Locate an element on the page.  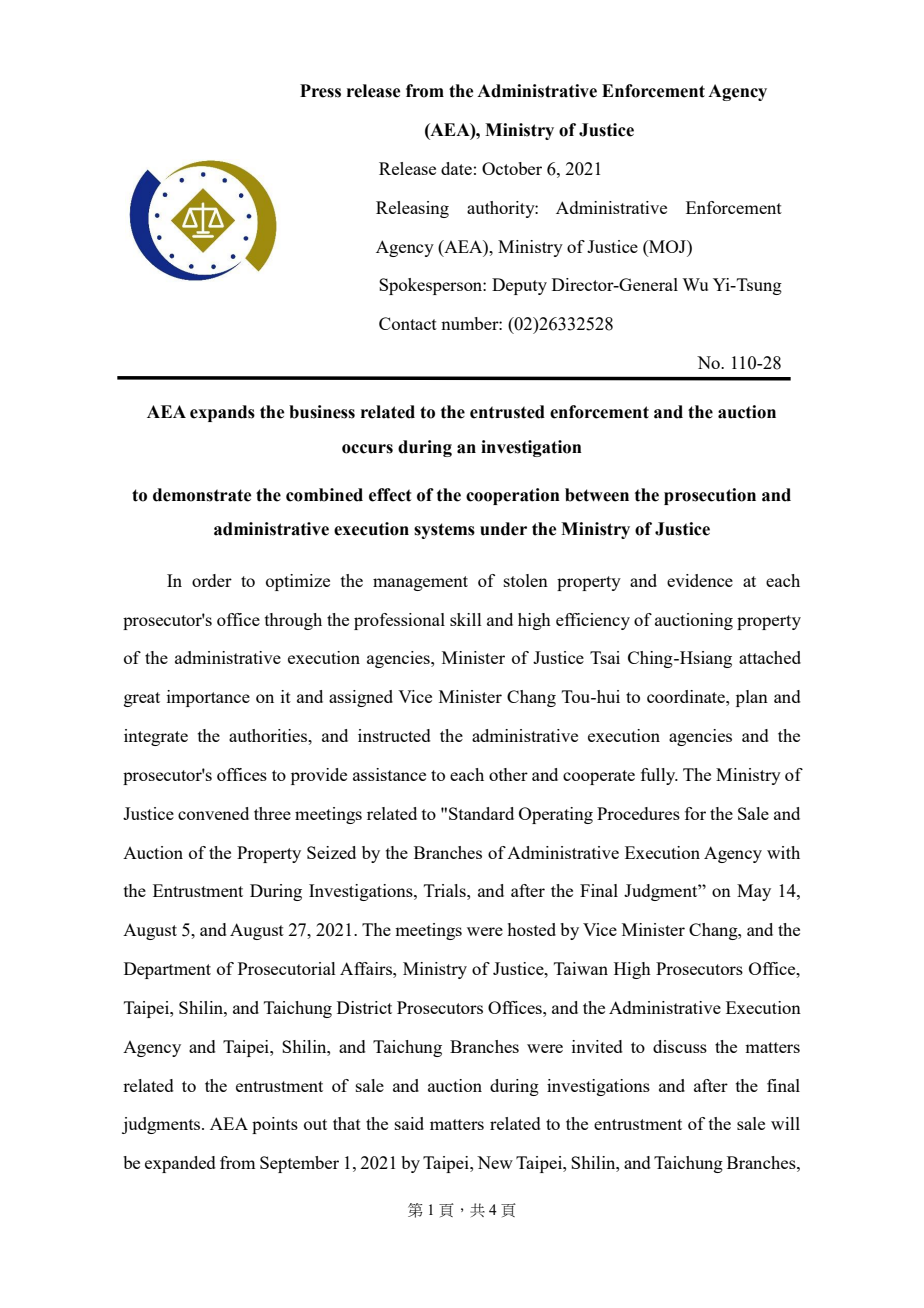
date is located at coordinates (456, 168).
